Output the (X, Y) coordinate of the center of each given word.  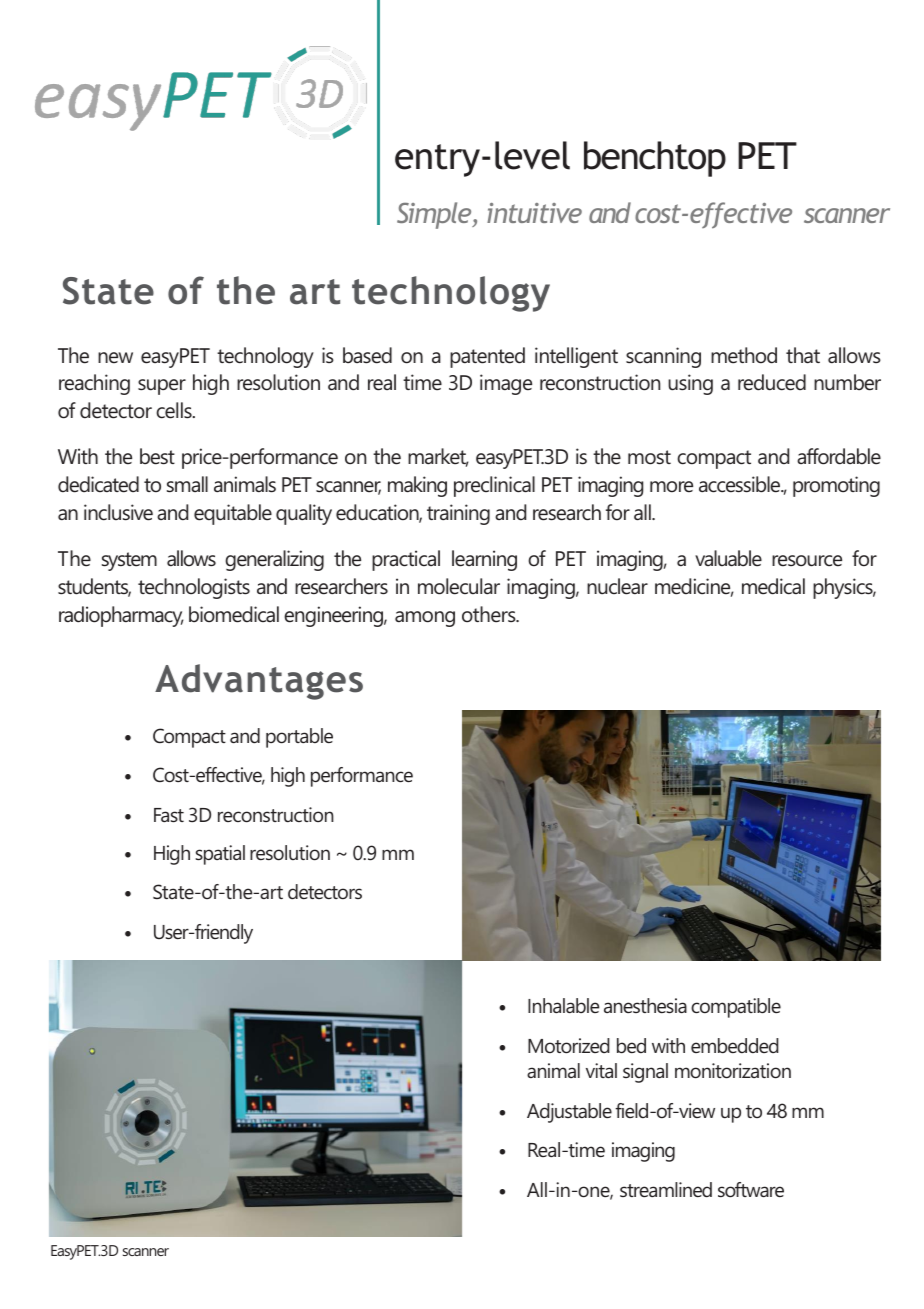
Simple (435, 215)
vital (601, 1070)
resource (807, 561)
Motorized (569, 1045)
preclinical (494, 486)
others (490, 614)
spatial (220, 855)
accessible (741, 484)
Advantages (259, 682)
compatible (736, 1008)
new (115, 358)
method (744, 355)
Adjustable (569, 1113)
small (187, 484)
